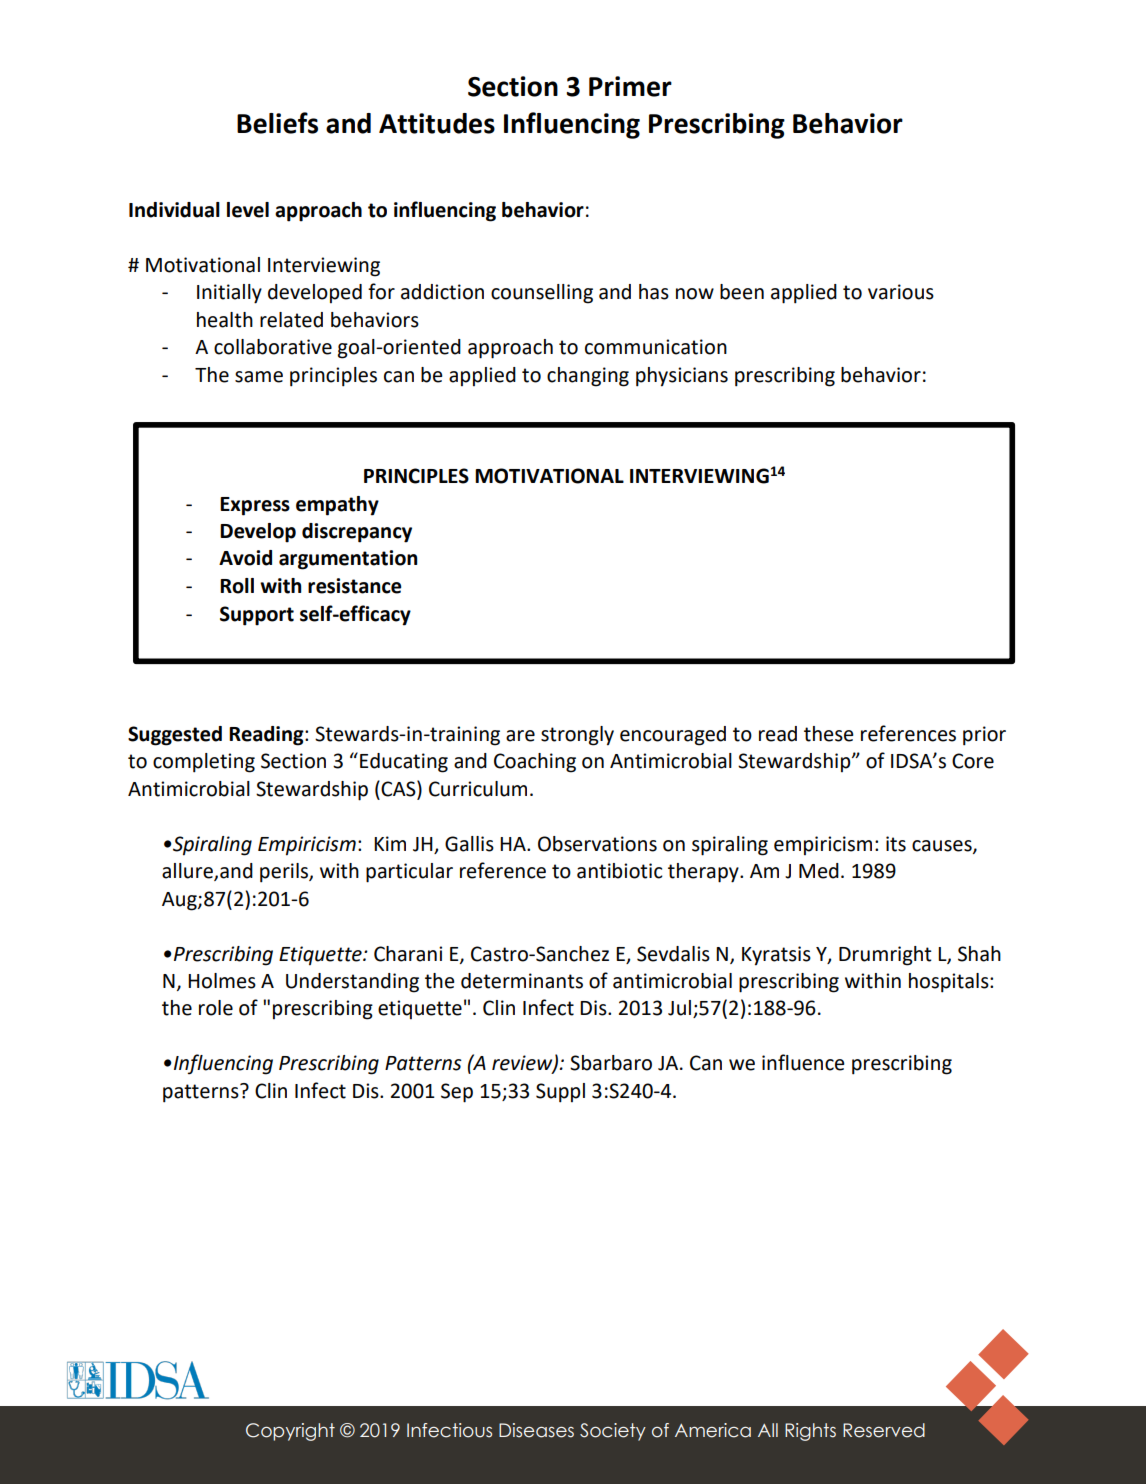 The height and width of the document is (1484, 1146). I want to click on Beliefs, so click(277, 123).
